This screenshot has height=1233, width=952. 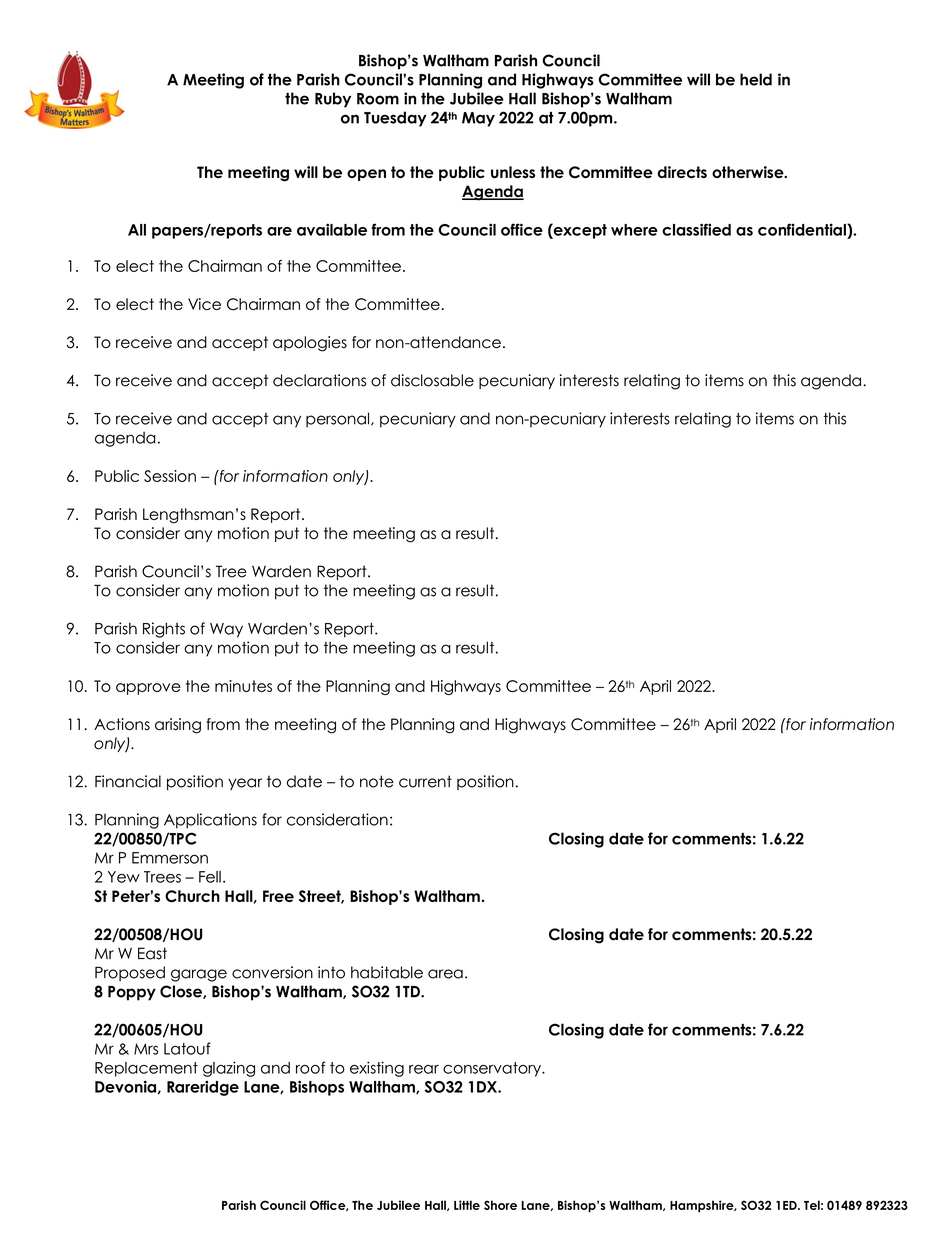 I want to click on current, so click(x=425, y=781).
